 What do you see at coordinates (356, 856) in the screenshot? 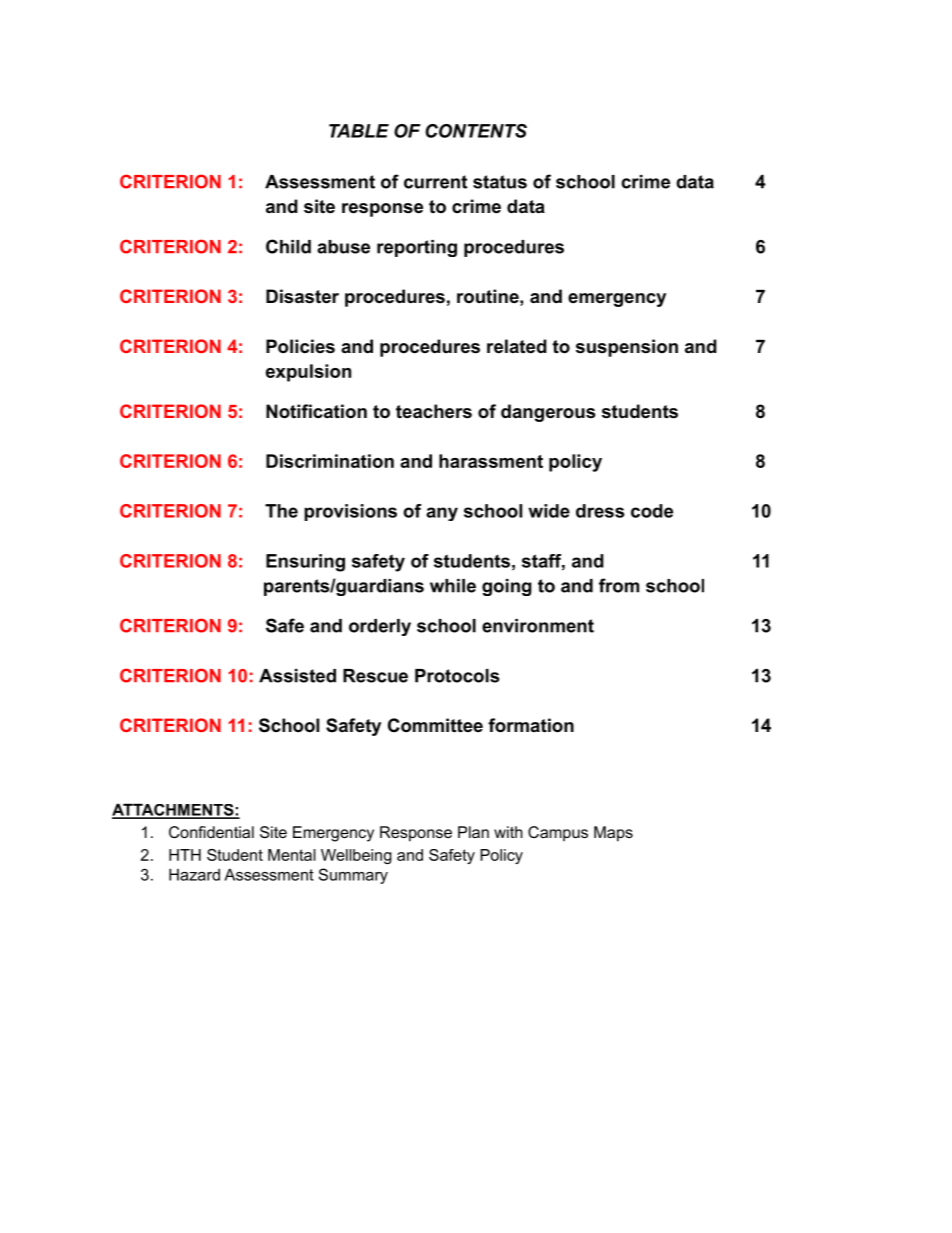
I see `Wellbeing` at bounding box center [356, 856].
